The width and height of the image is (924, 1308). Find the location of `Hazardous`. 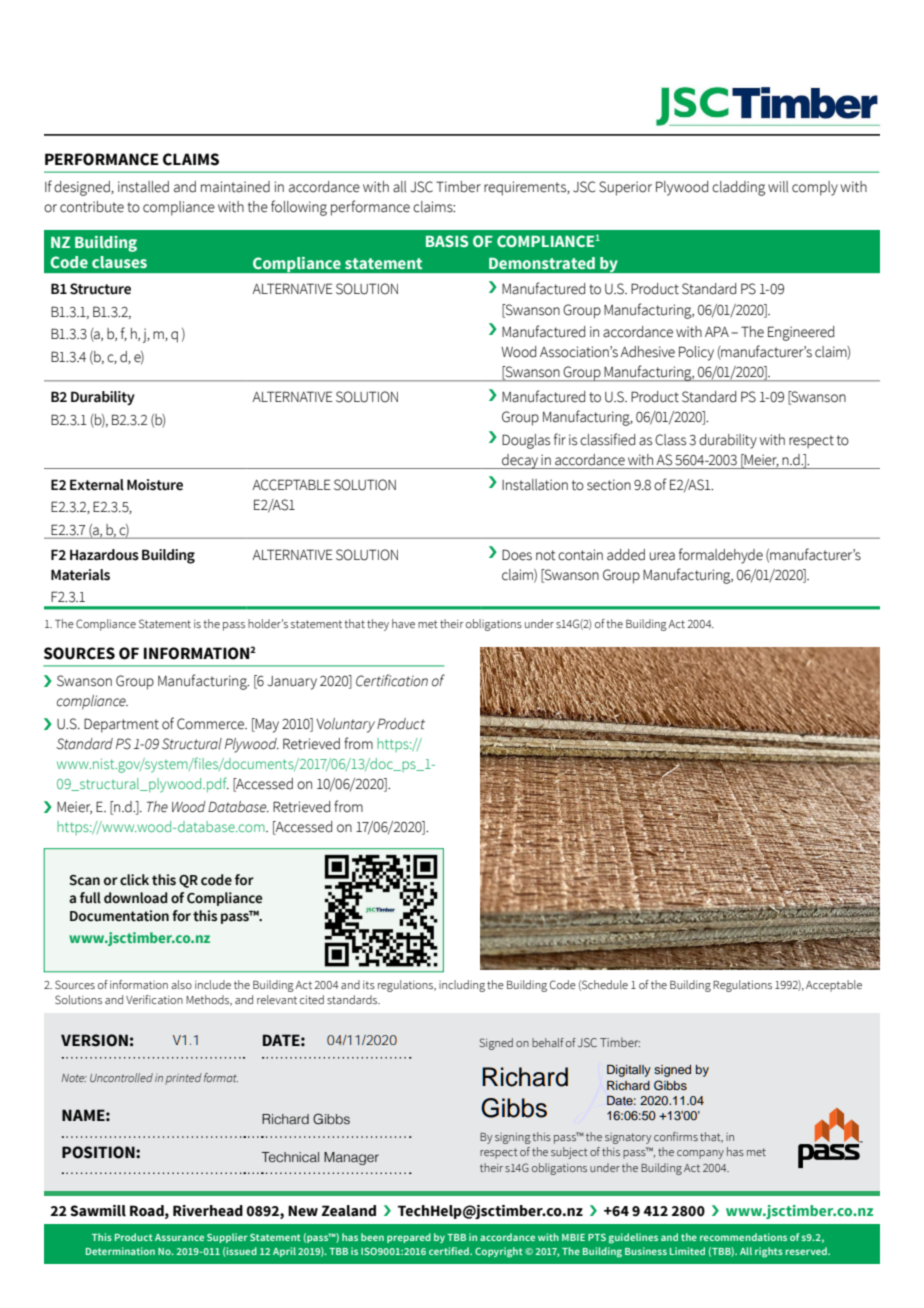

Hazardous is located at coordinates (104, 555).
